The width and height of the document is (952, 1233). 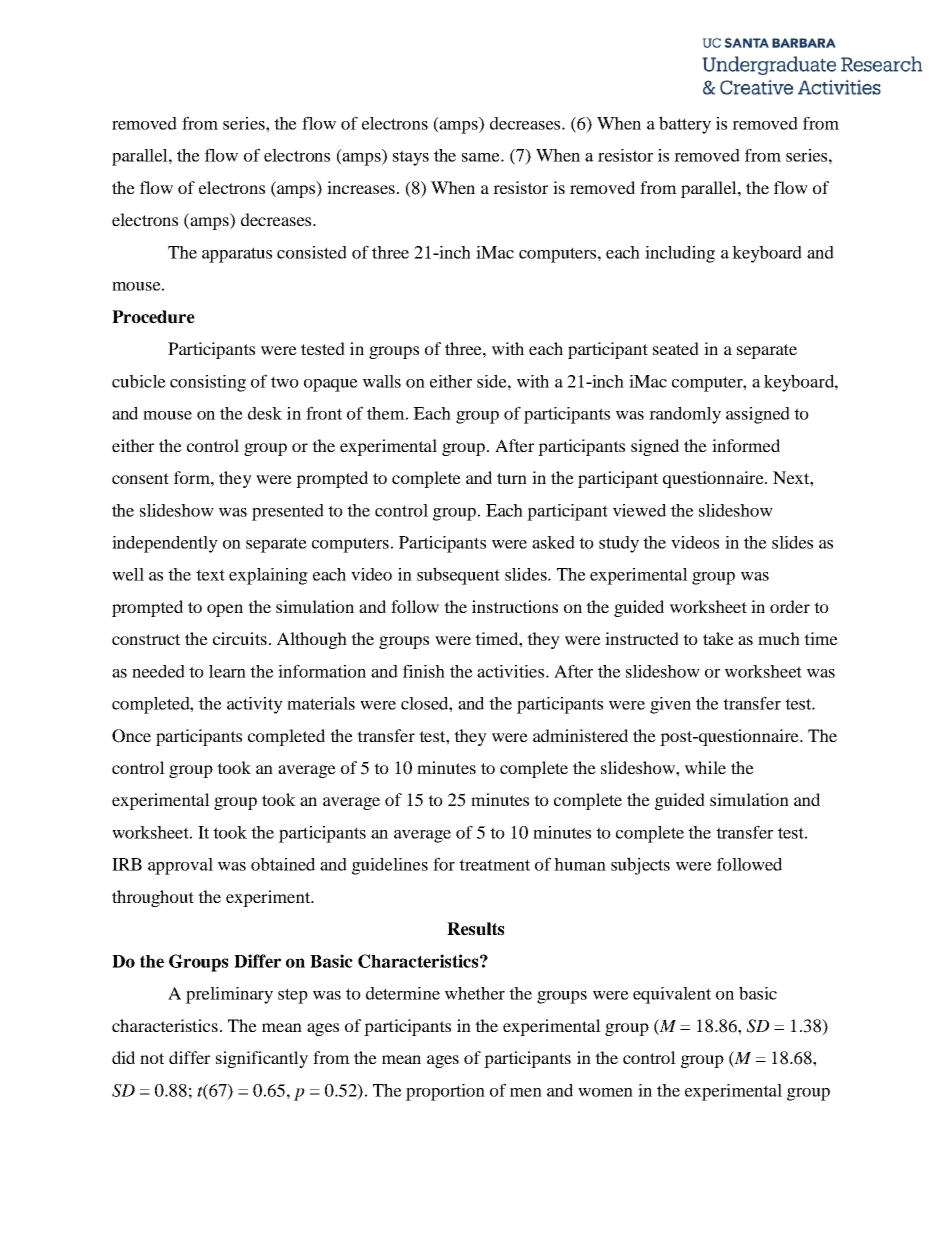 What do you see at coordinates (152, 1058) in the document?
I see `not` at bounding box center [152, 1058].
